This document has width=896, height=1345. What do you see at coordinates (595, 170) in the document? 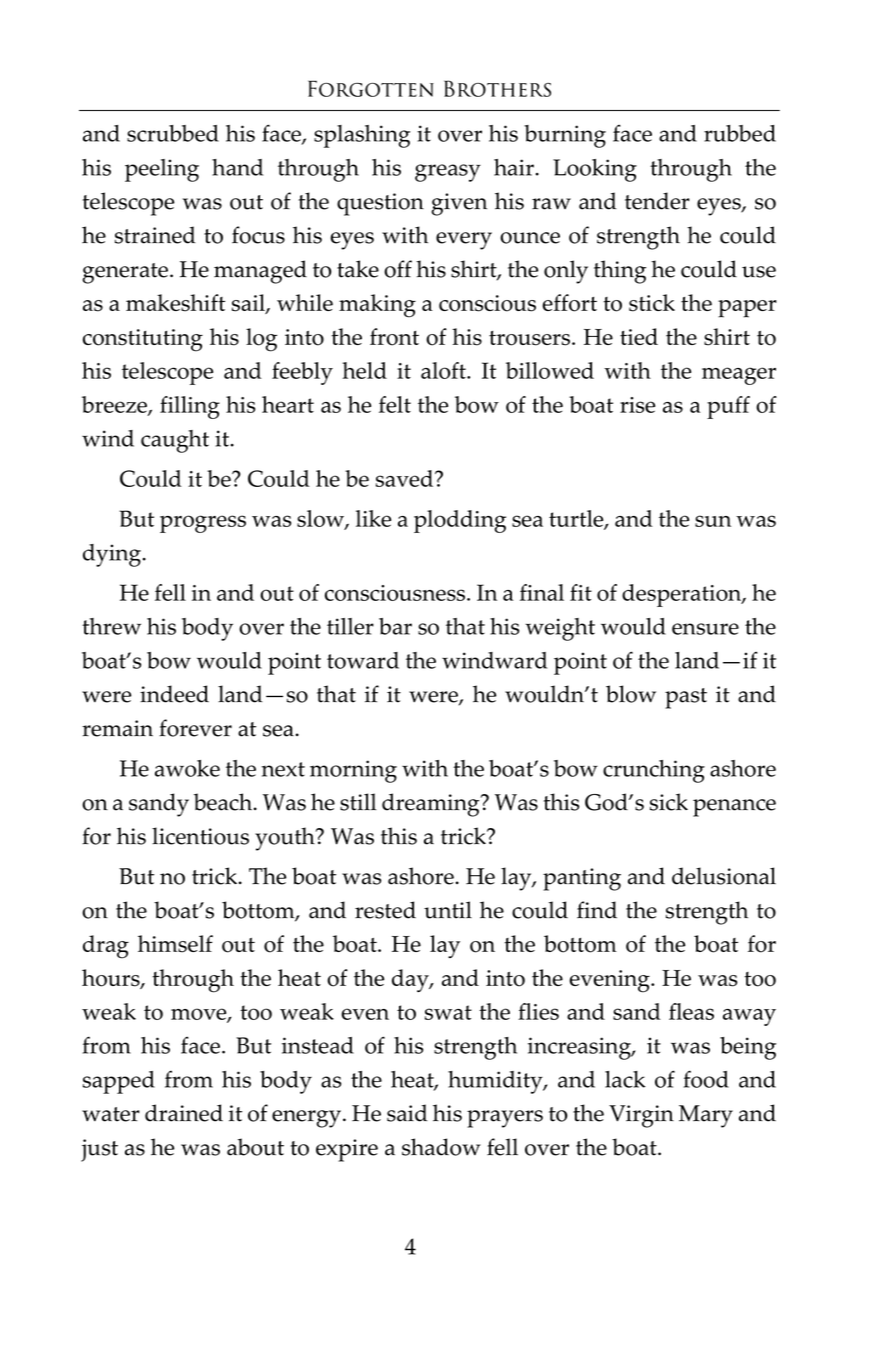
I see `Looking` at bounding box center [595, 170].
